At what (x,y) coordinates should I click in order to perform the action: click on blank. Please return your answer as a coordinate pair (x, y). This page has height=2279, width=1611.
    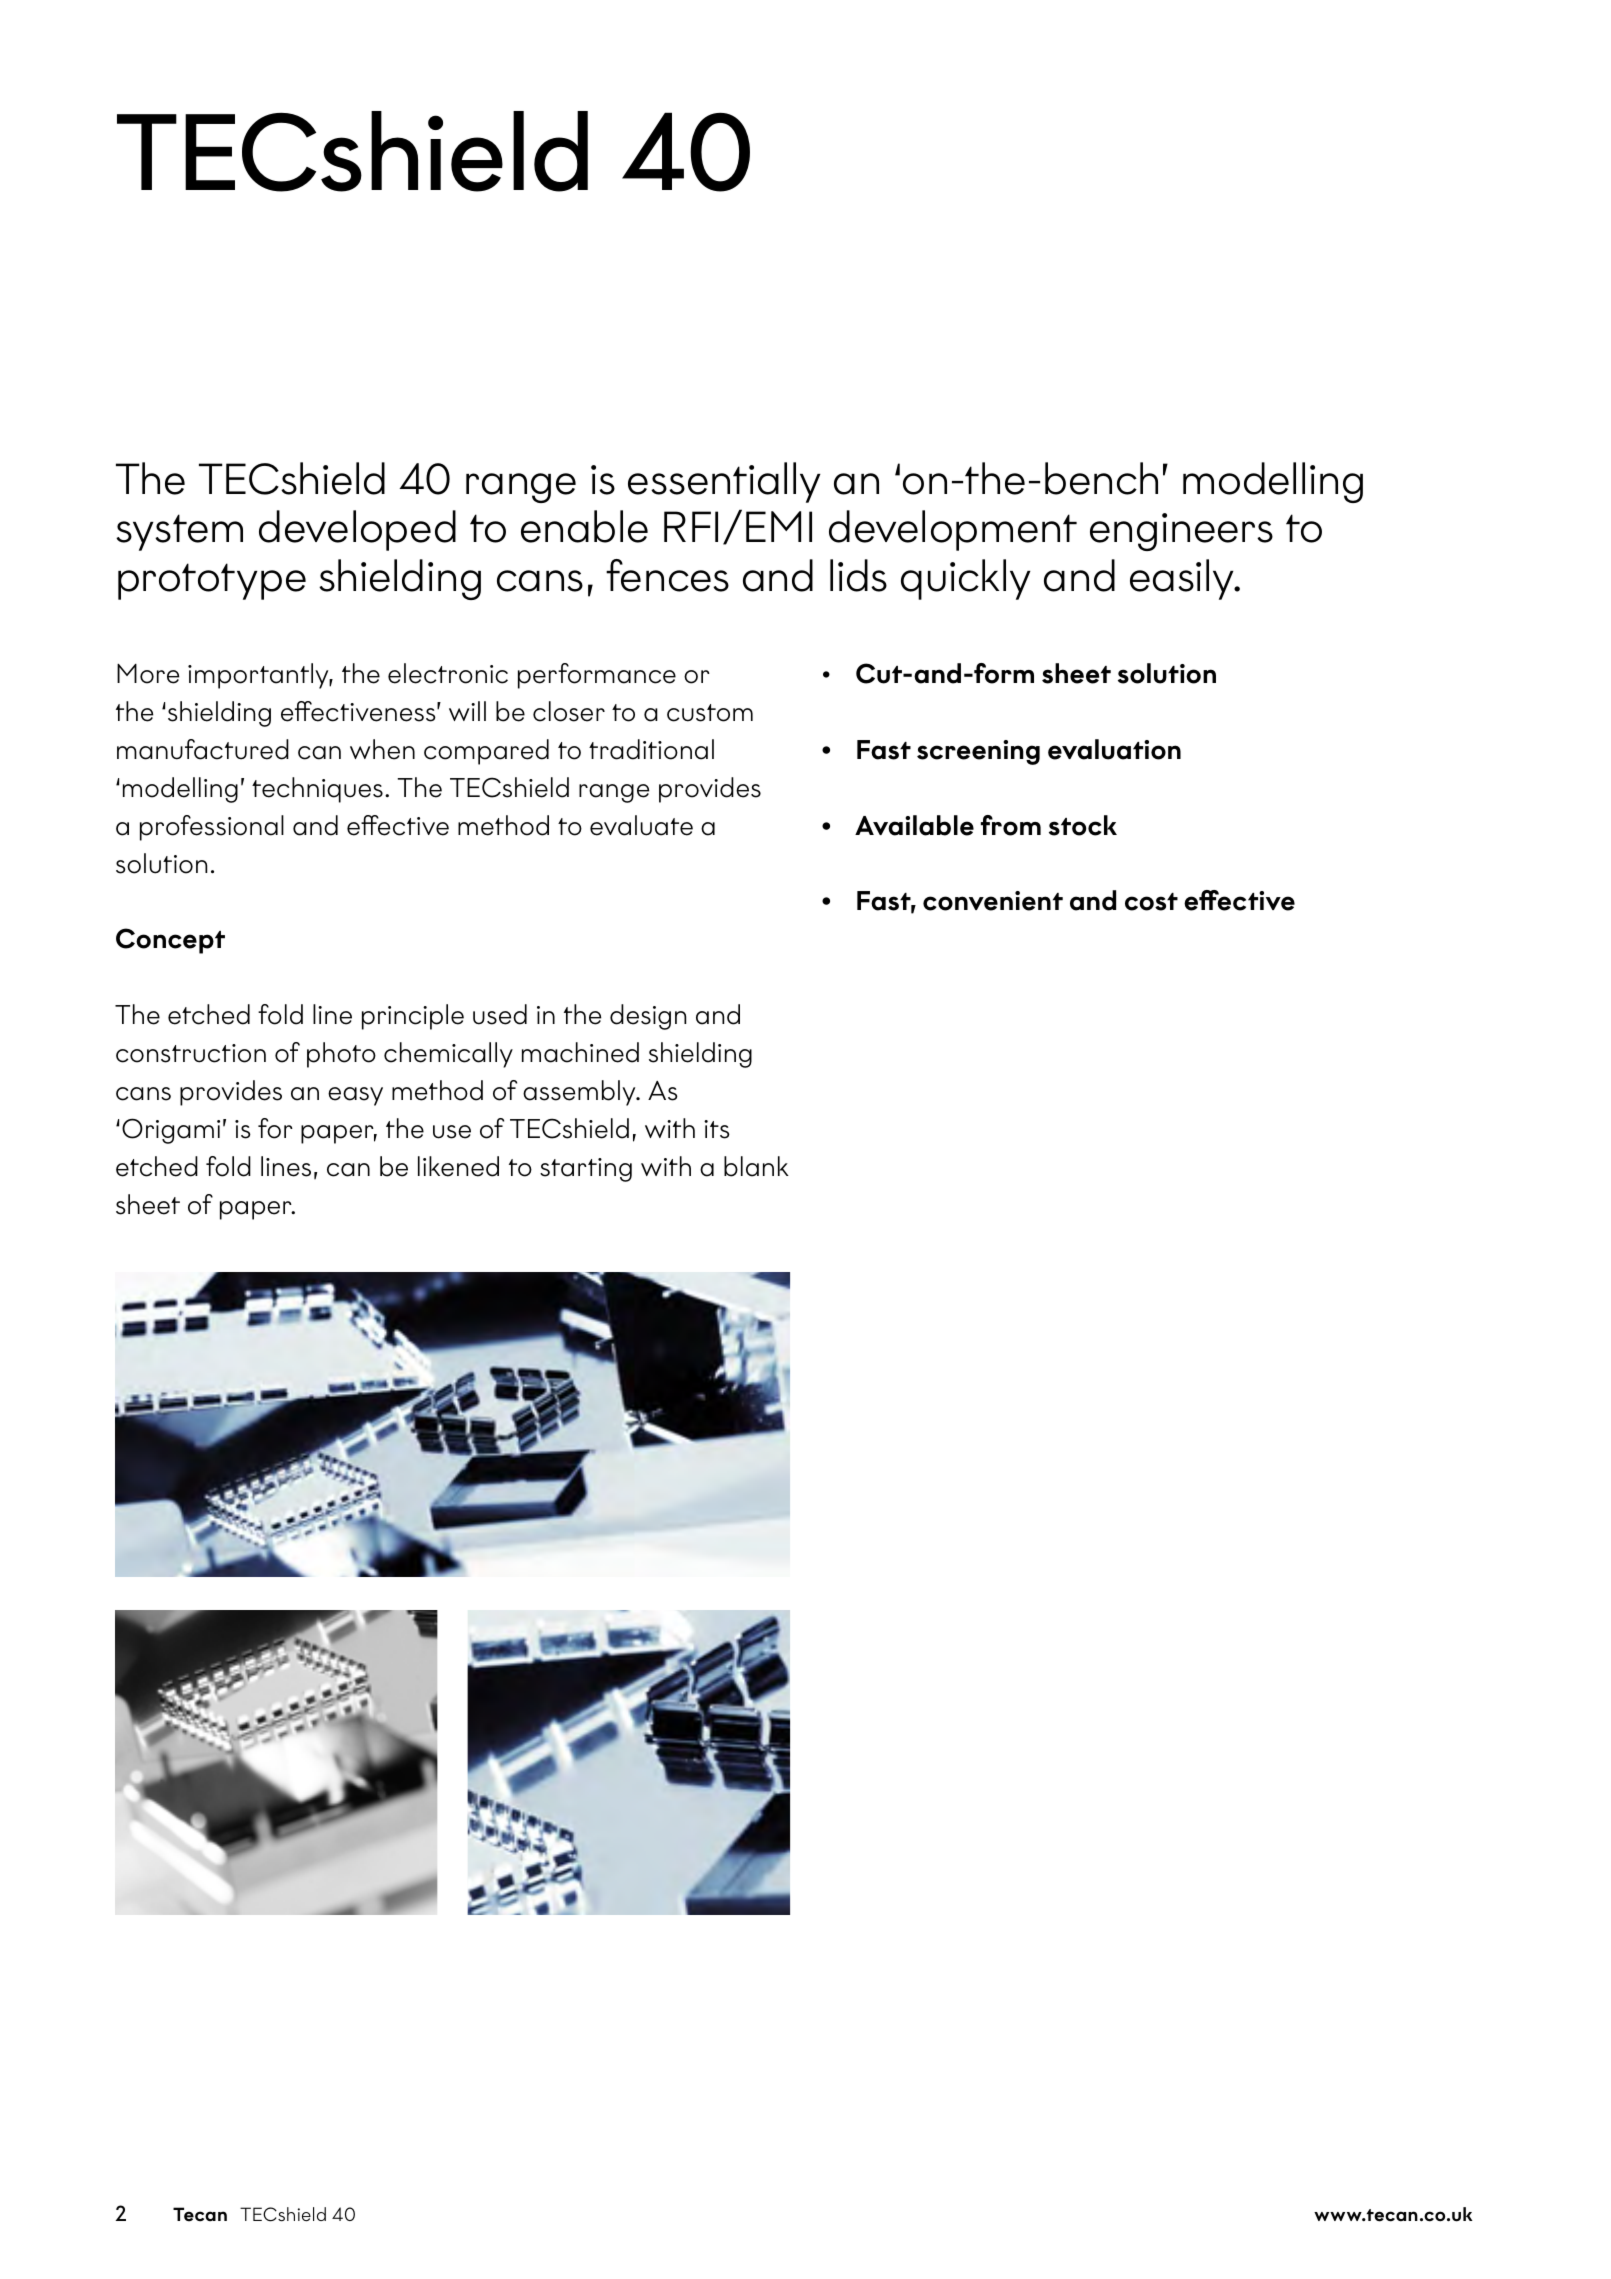
    Looking at the image, I should click on (756, 1166).
